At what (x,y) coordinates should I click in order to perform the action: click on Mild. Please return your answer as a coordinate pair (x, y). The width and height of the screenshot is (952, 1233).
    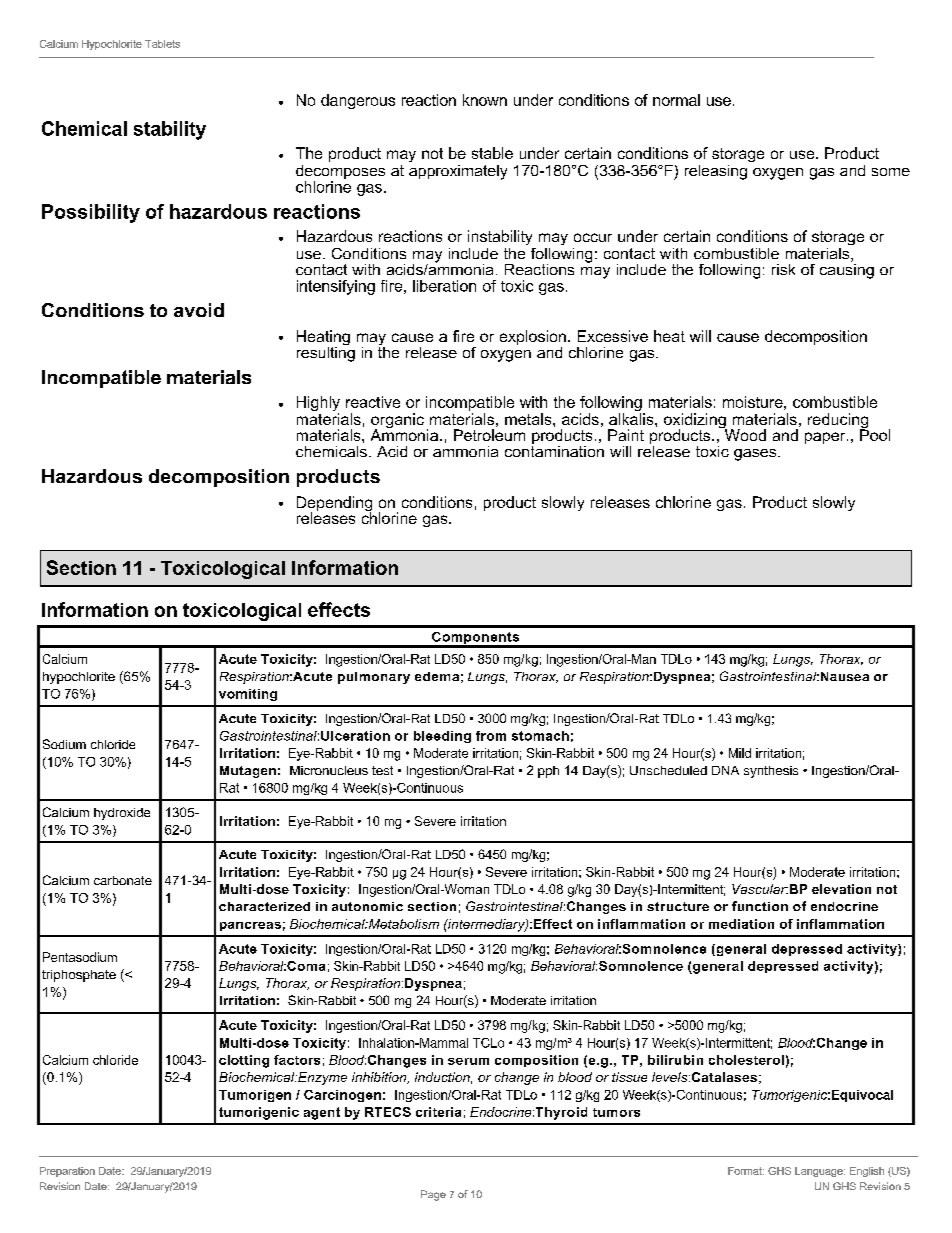
    Looking at the image, I should click on (740, 753).
